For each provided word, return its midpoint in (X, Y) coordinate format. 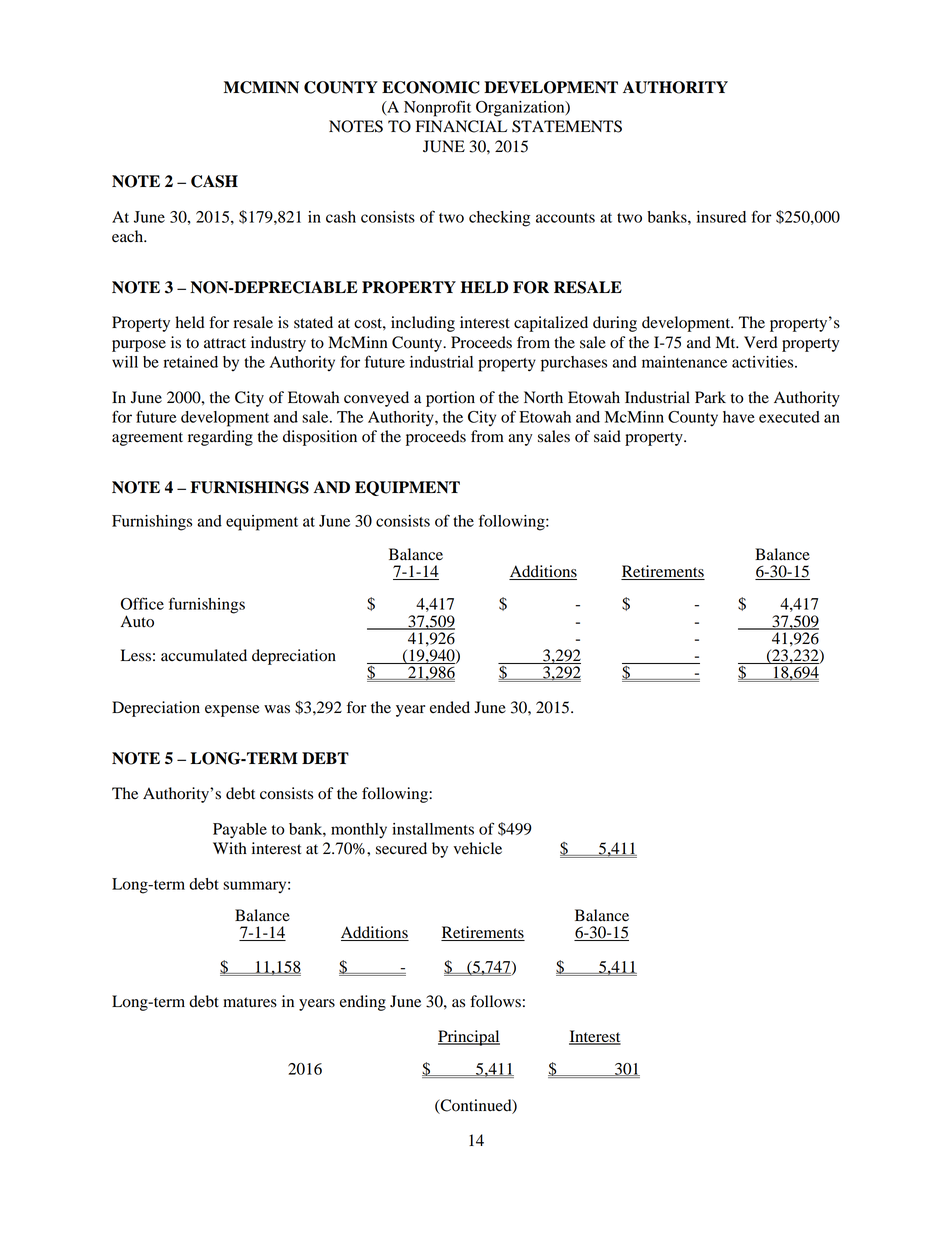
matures (250, 1002)
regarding (220, 438)
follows (495, 1001)
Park (710, 397)
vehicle (477, 848)
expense (232, 711)
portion (450, 399)
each (129, 236)
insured (721, 217)
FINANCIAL (461, 126)
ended (450, 707)
